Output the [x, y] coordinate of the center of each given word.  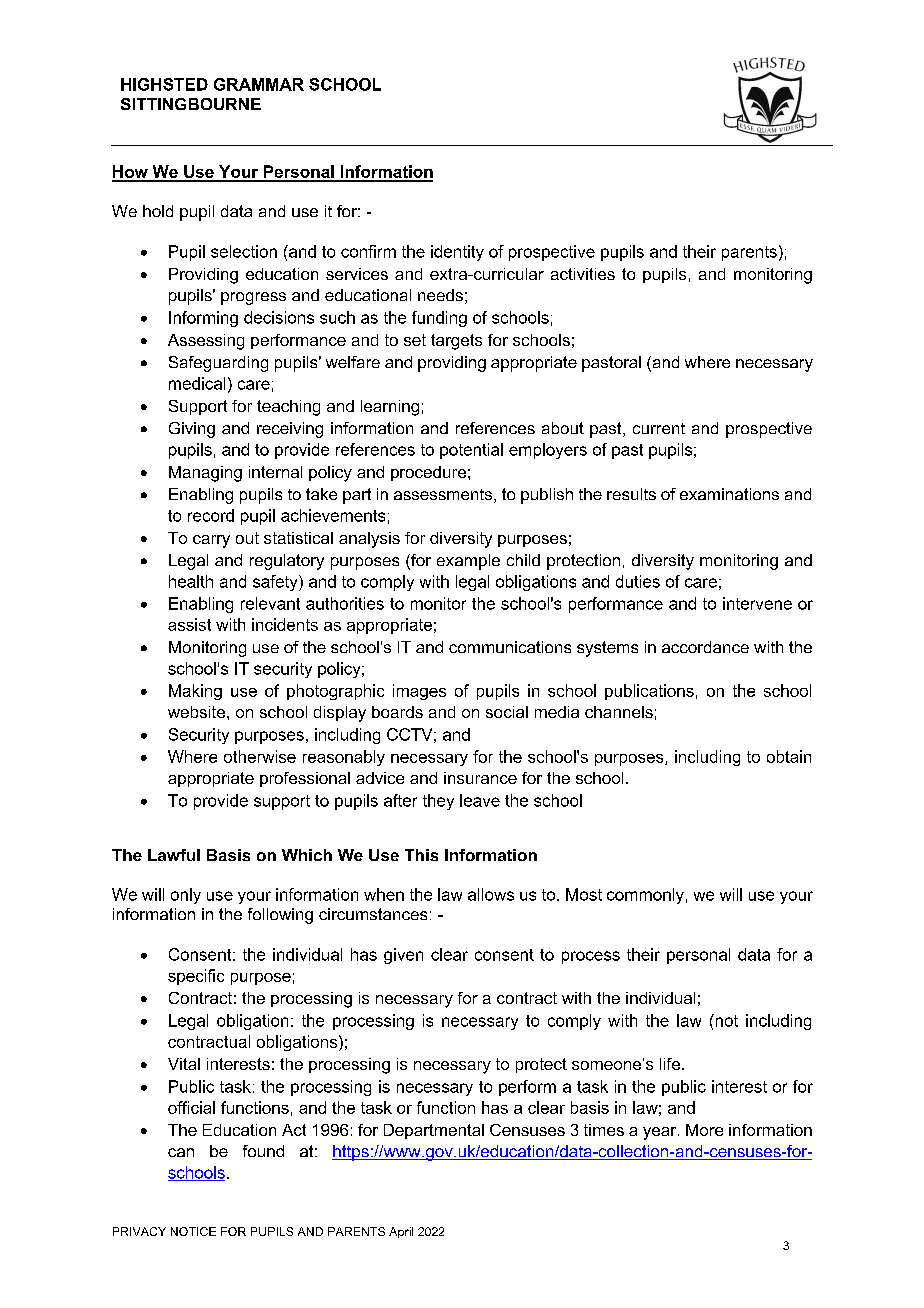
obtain [789, 756]
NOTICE [193, 1231]
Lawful [174, 855]
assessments [444, 496]
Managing [205, 474]
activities [583, 274]
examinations [729, 494]
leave [480, 800]
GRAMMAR [259, 84]
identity [457, 253]
